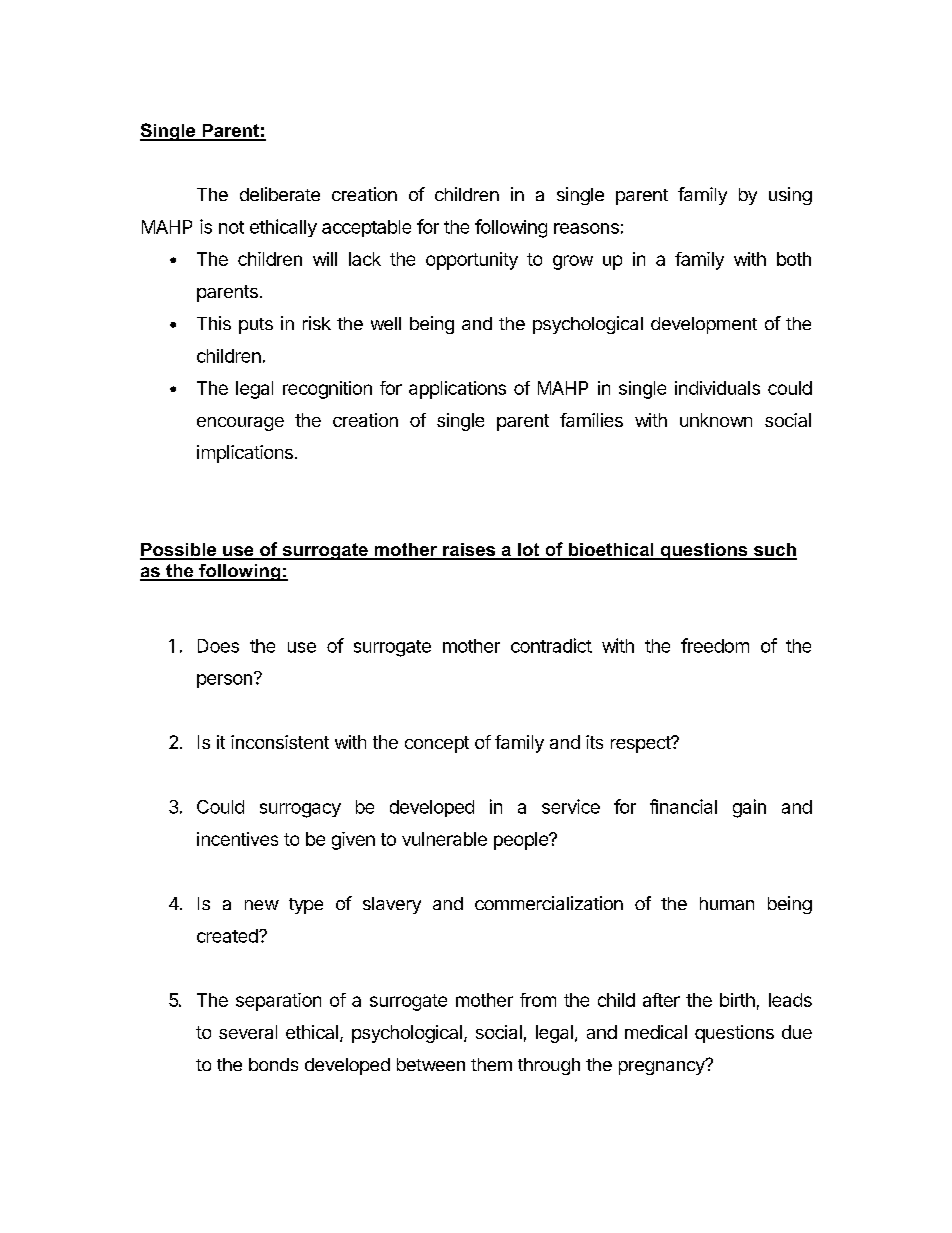 Image resolution: width=952 pixels, height=1233 pixels. Describe the element at coordinates (491, 1064) in the page. I see `them` at that location.
